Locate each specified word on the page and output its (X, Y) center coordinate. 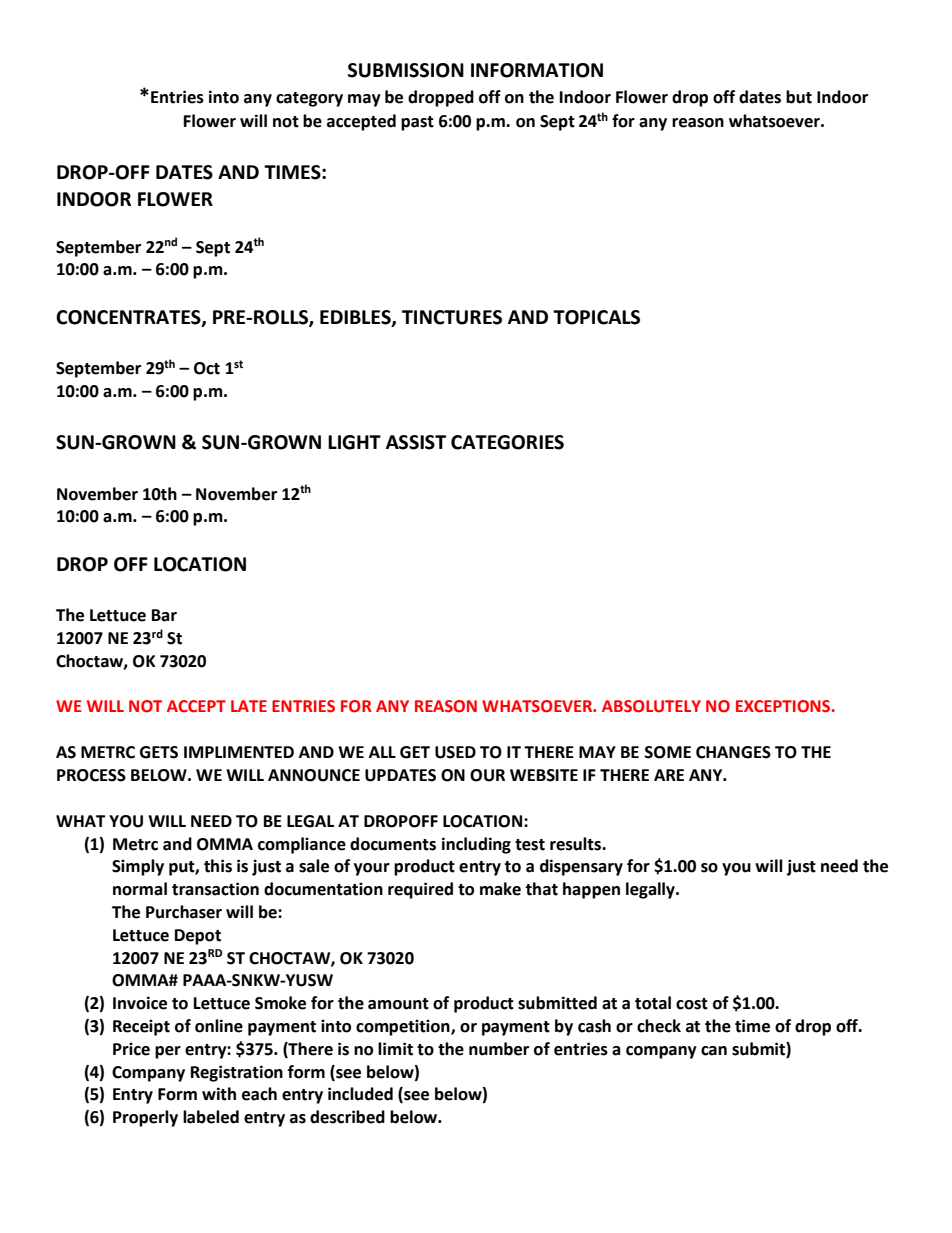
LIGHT (354, 442)
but (799, 97)
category (309, 99)
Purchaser (184, 912)
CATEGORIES (507, 442)
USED (455, 752)
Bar (164, 615)
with (219, 1094)
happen (591, 890)
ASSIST (416, 442)
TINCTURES (452, 317)
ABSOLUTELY (651, 706)
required (420, 890)
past (417, 123)
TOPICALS (596, 317)
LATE (249, 706)
